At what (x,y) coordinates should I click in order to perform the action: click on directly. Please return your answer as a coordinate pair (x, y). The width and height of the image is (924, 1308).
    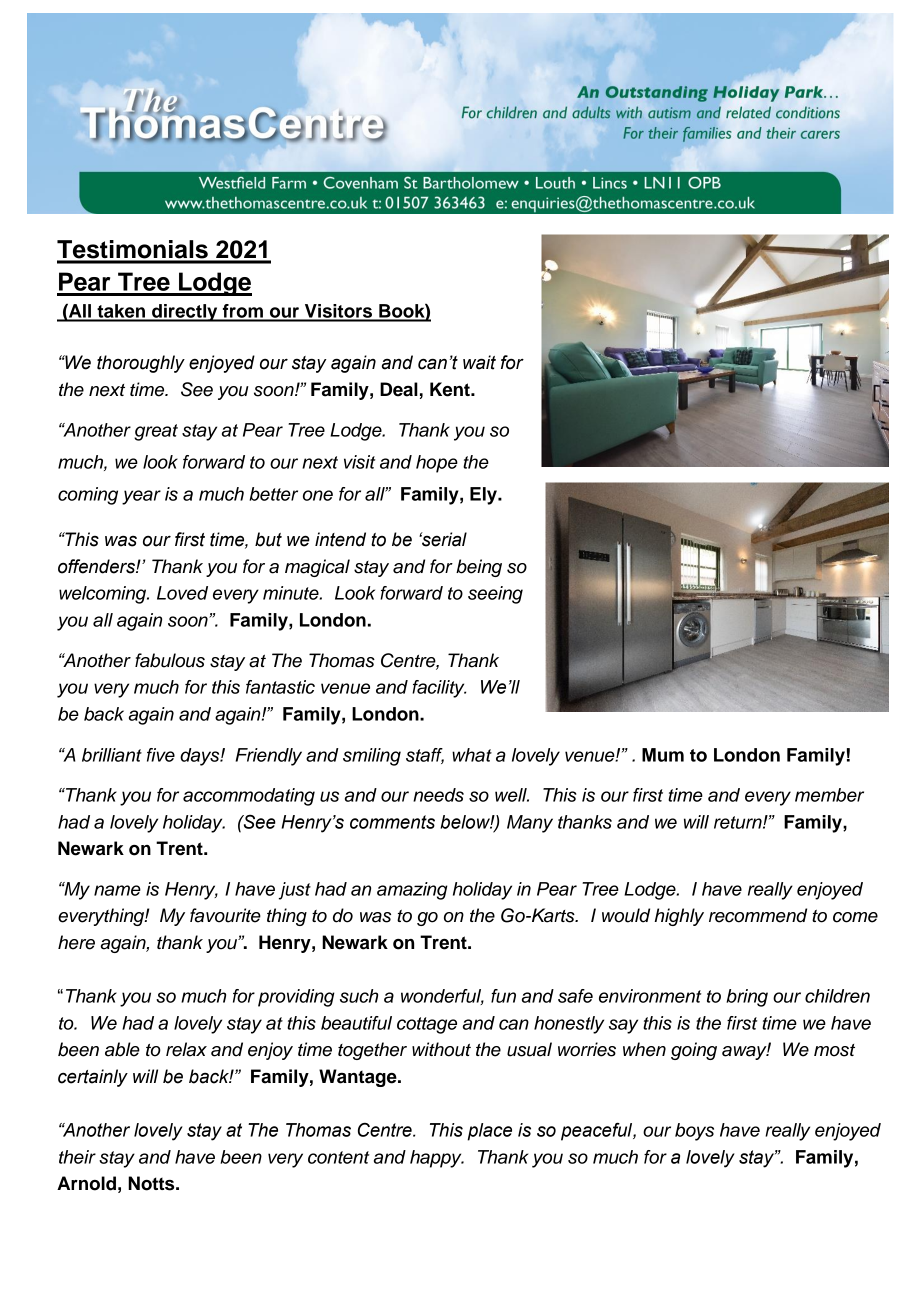
    Looking at the image, I should click on (185, 313).
